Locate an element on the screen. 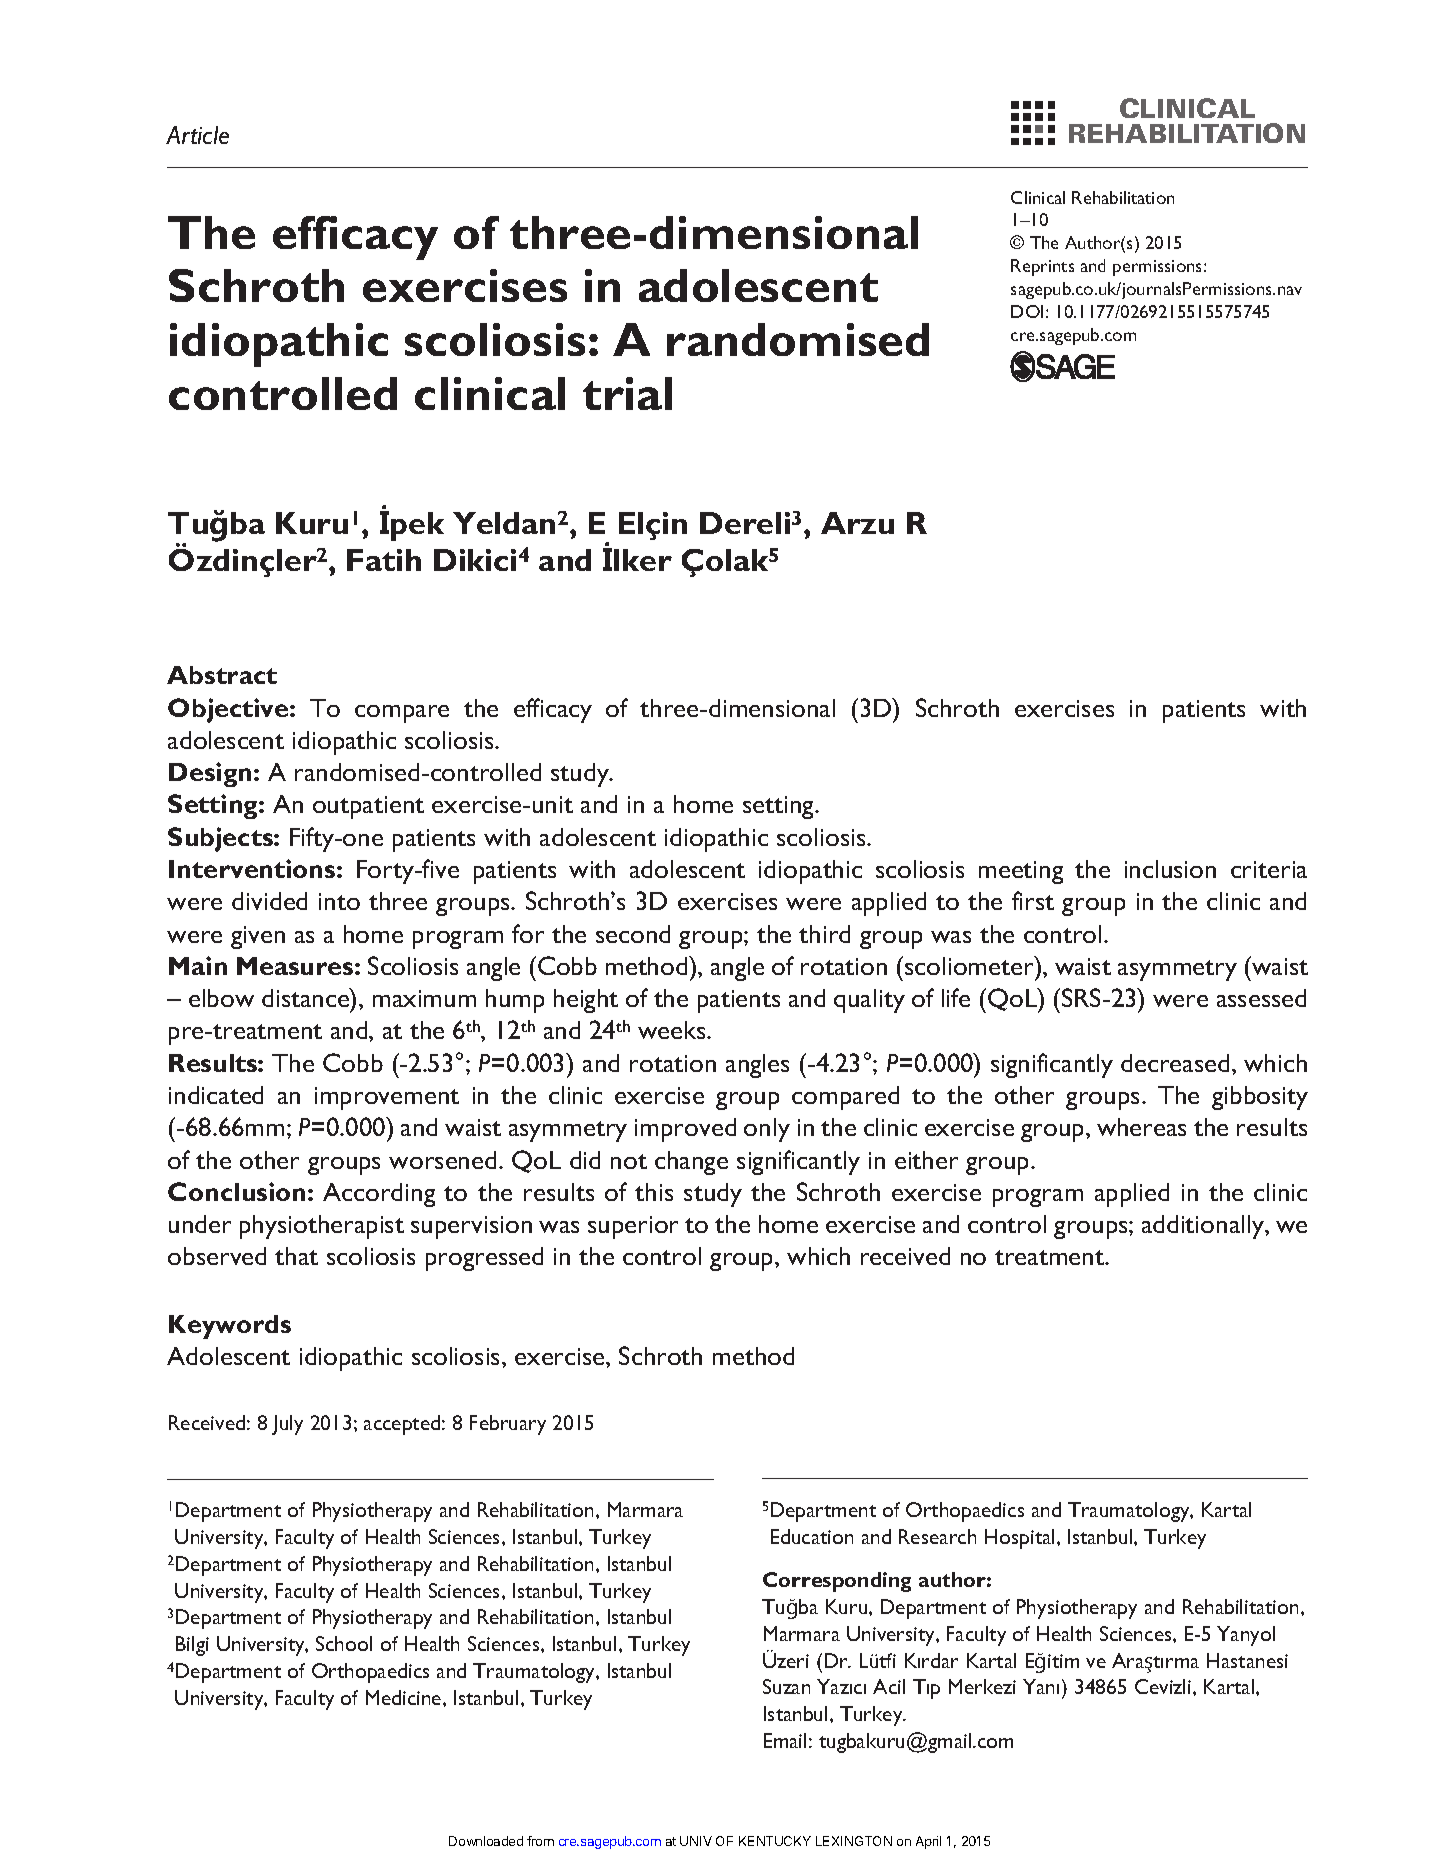 The height and width of the screenshot is (1876, 1442). April is located at coordinates (928, 1842).
